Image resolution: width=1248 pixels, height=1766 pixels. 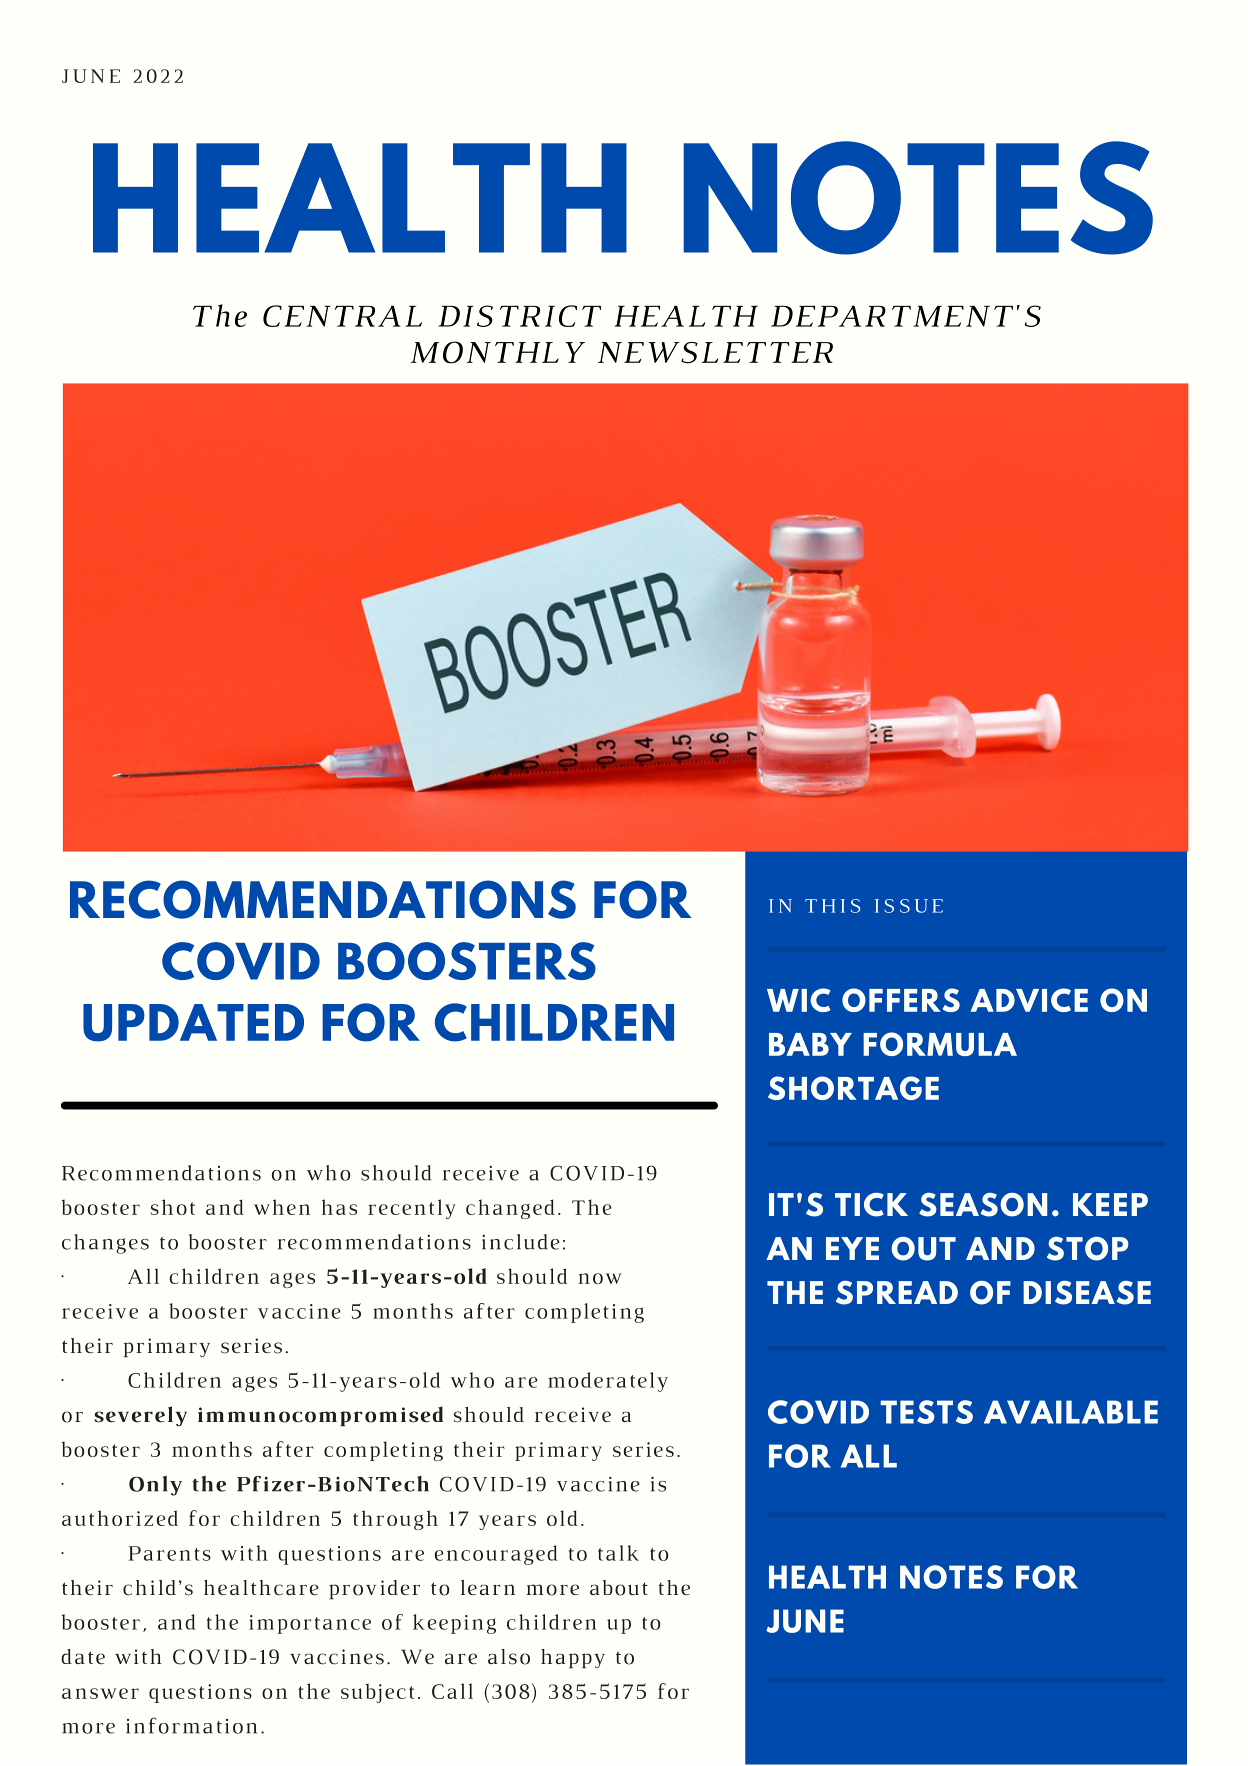 What do you see at coordinates (140, 1416) in the screenshot?
I see `severely` at bounding box center [140, 1416].
